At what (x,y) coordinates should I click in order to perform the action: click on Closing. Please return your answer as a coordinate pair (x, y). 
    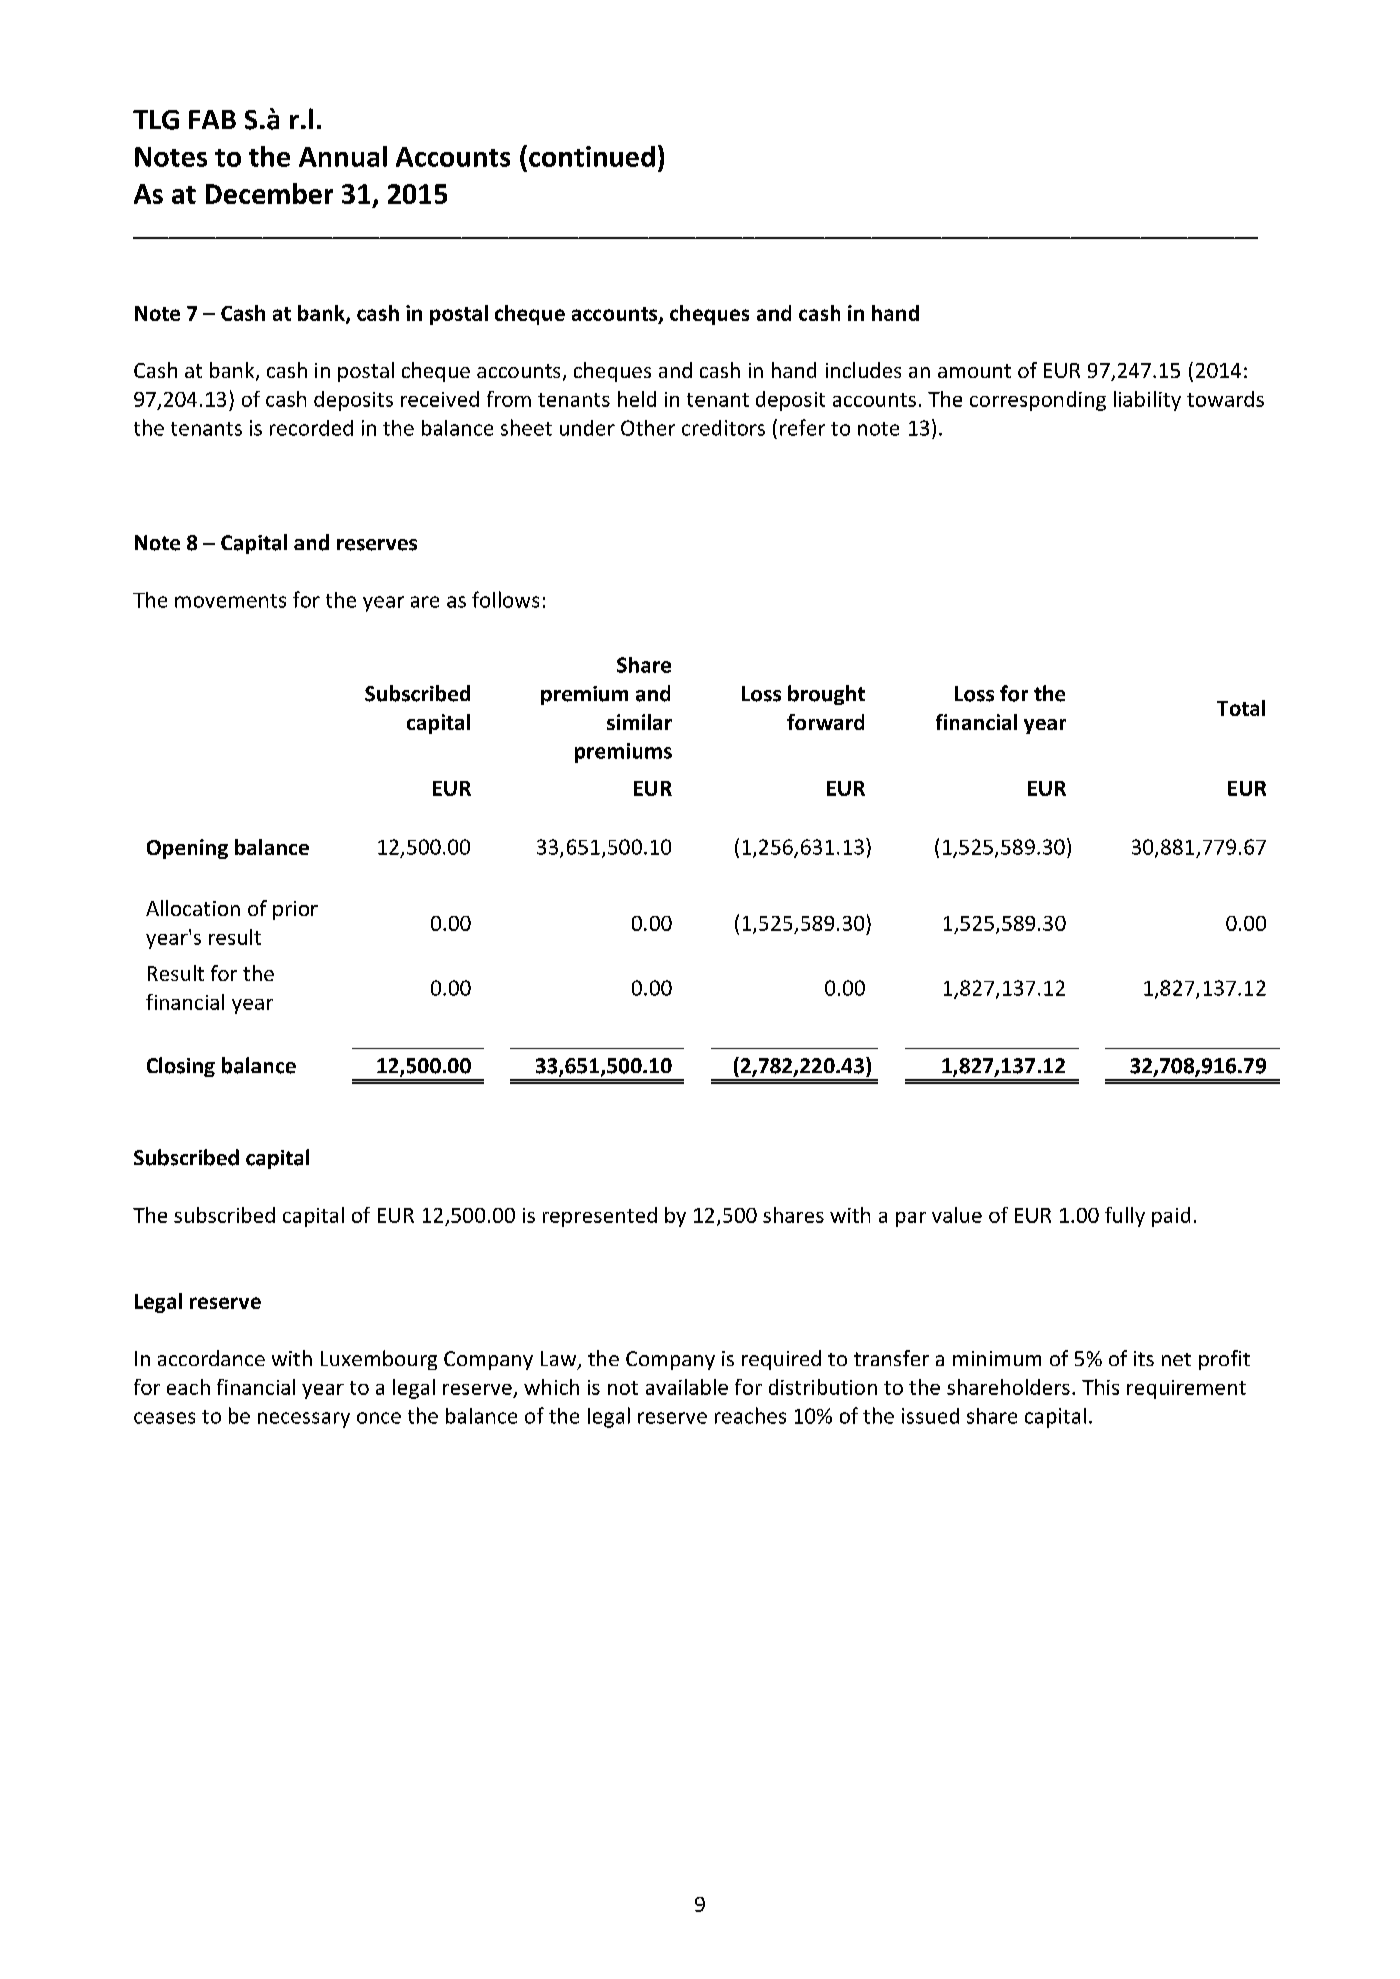
    Looking at the image, I should click on (181, 1067).
